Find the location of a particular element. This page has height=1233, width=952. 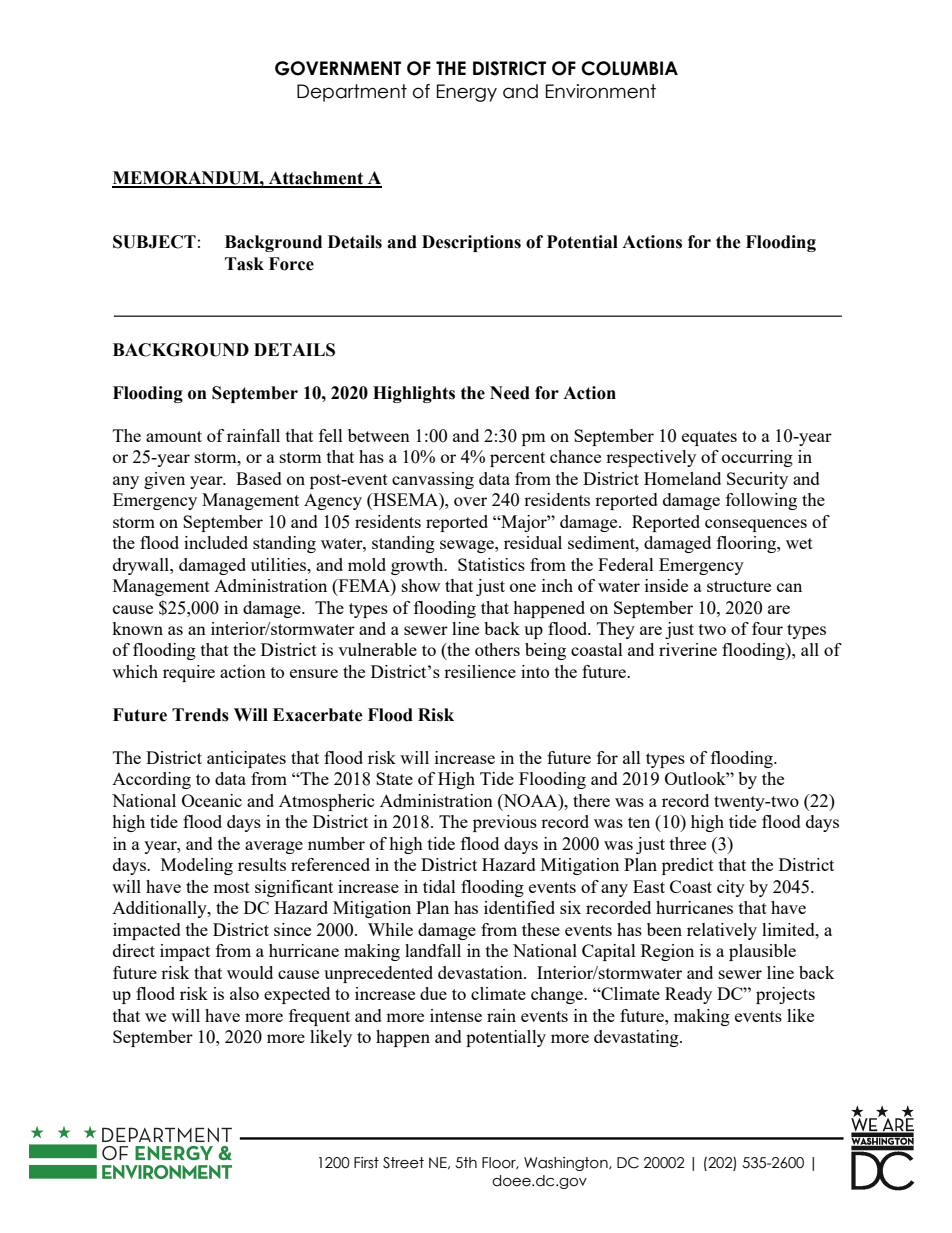

First is located at coordinates (366, 1163).
